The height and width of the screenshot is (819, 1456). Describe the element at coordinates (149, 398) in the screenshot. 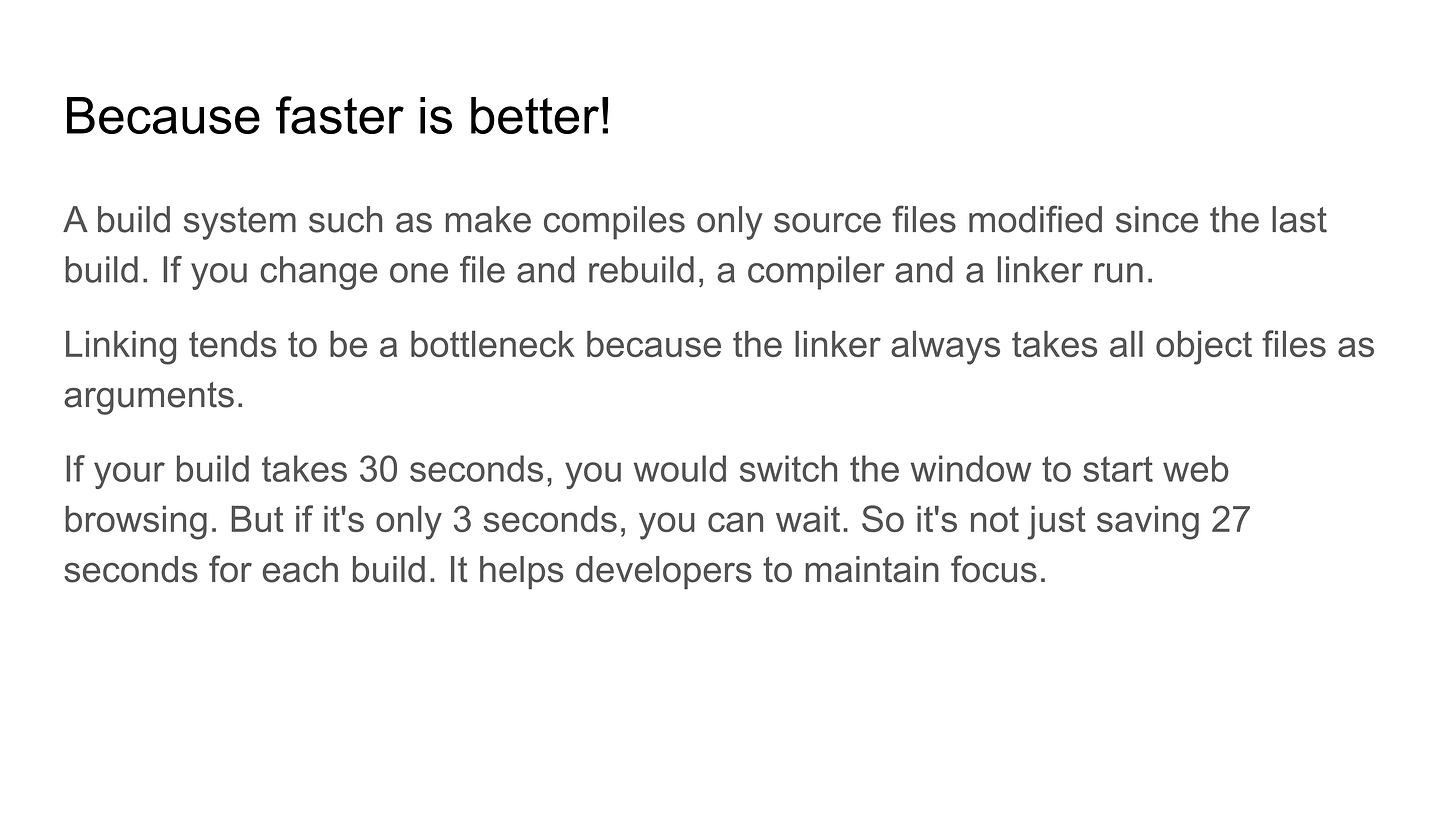

I see `arguments` at that location.
